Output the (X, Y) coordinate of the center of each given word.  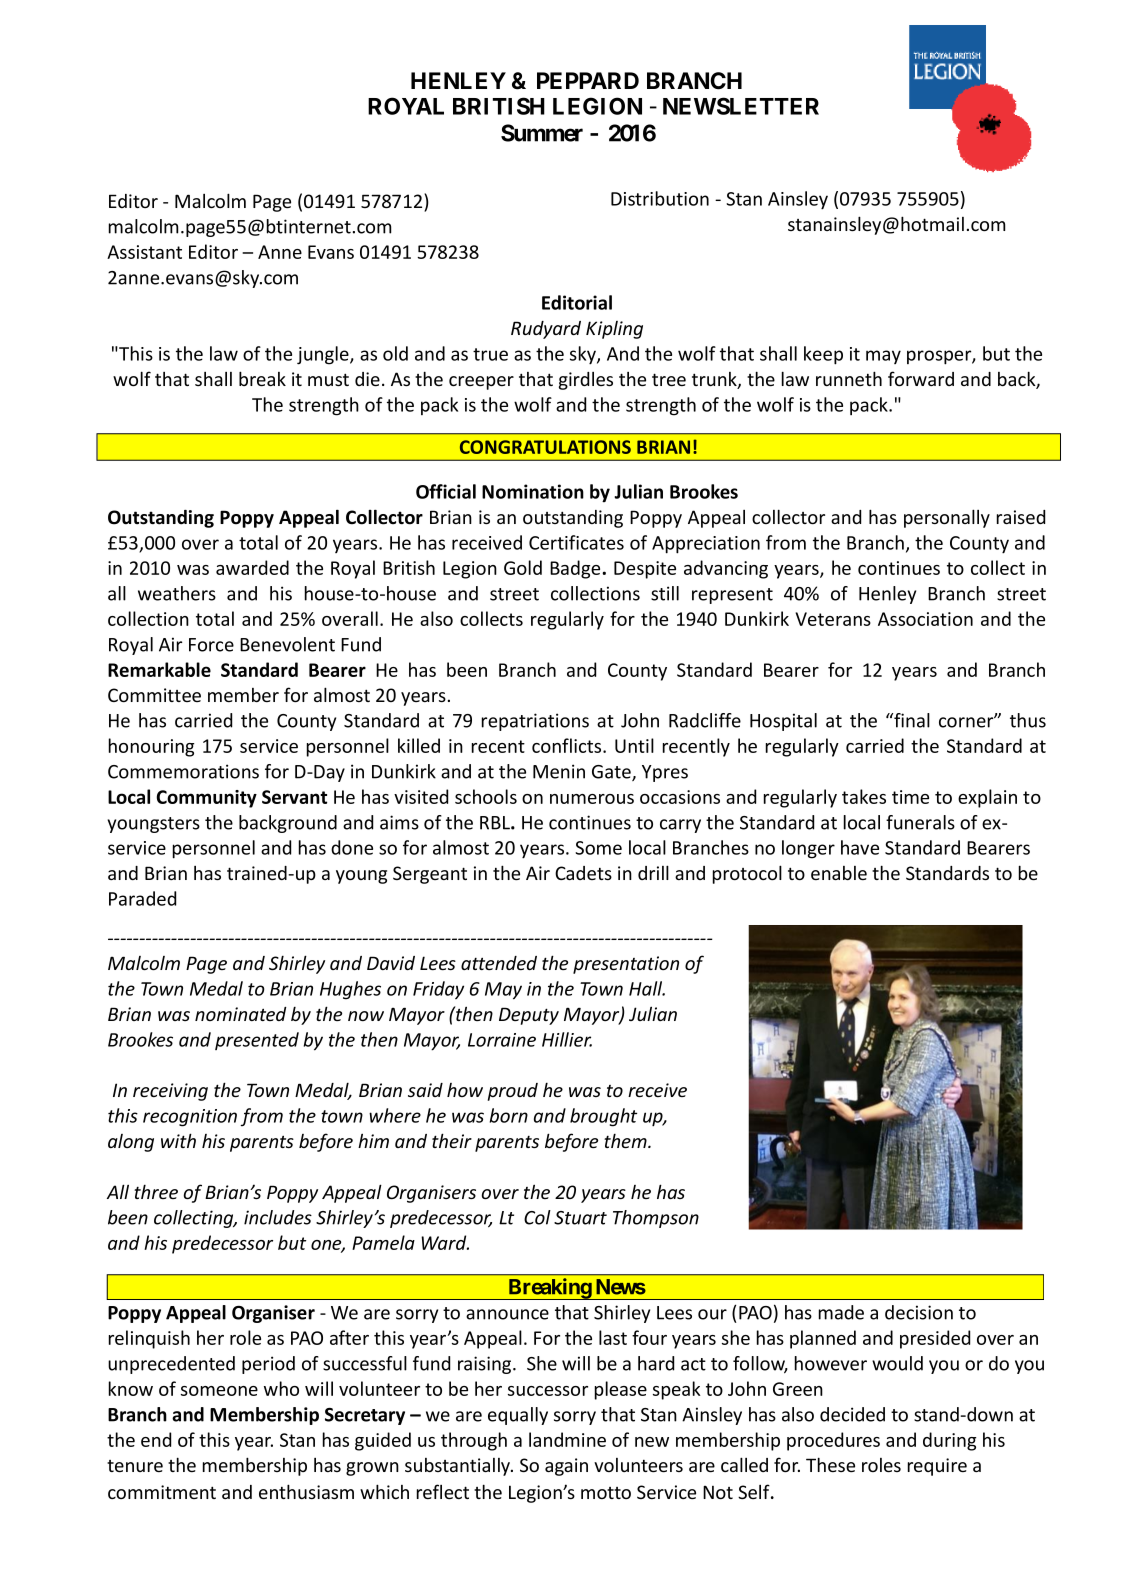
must (328, 379)
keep (823, 355)
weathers (177, 593)
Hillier (567, 1039)
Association (925, 619)
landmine (567, 1439)
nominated (240, 1014)
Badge (576, 569)
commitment (162, 1492)
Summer (542, 133)
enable (839, 873)
